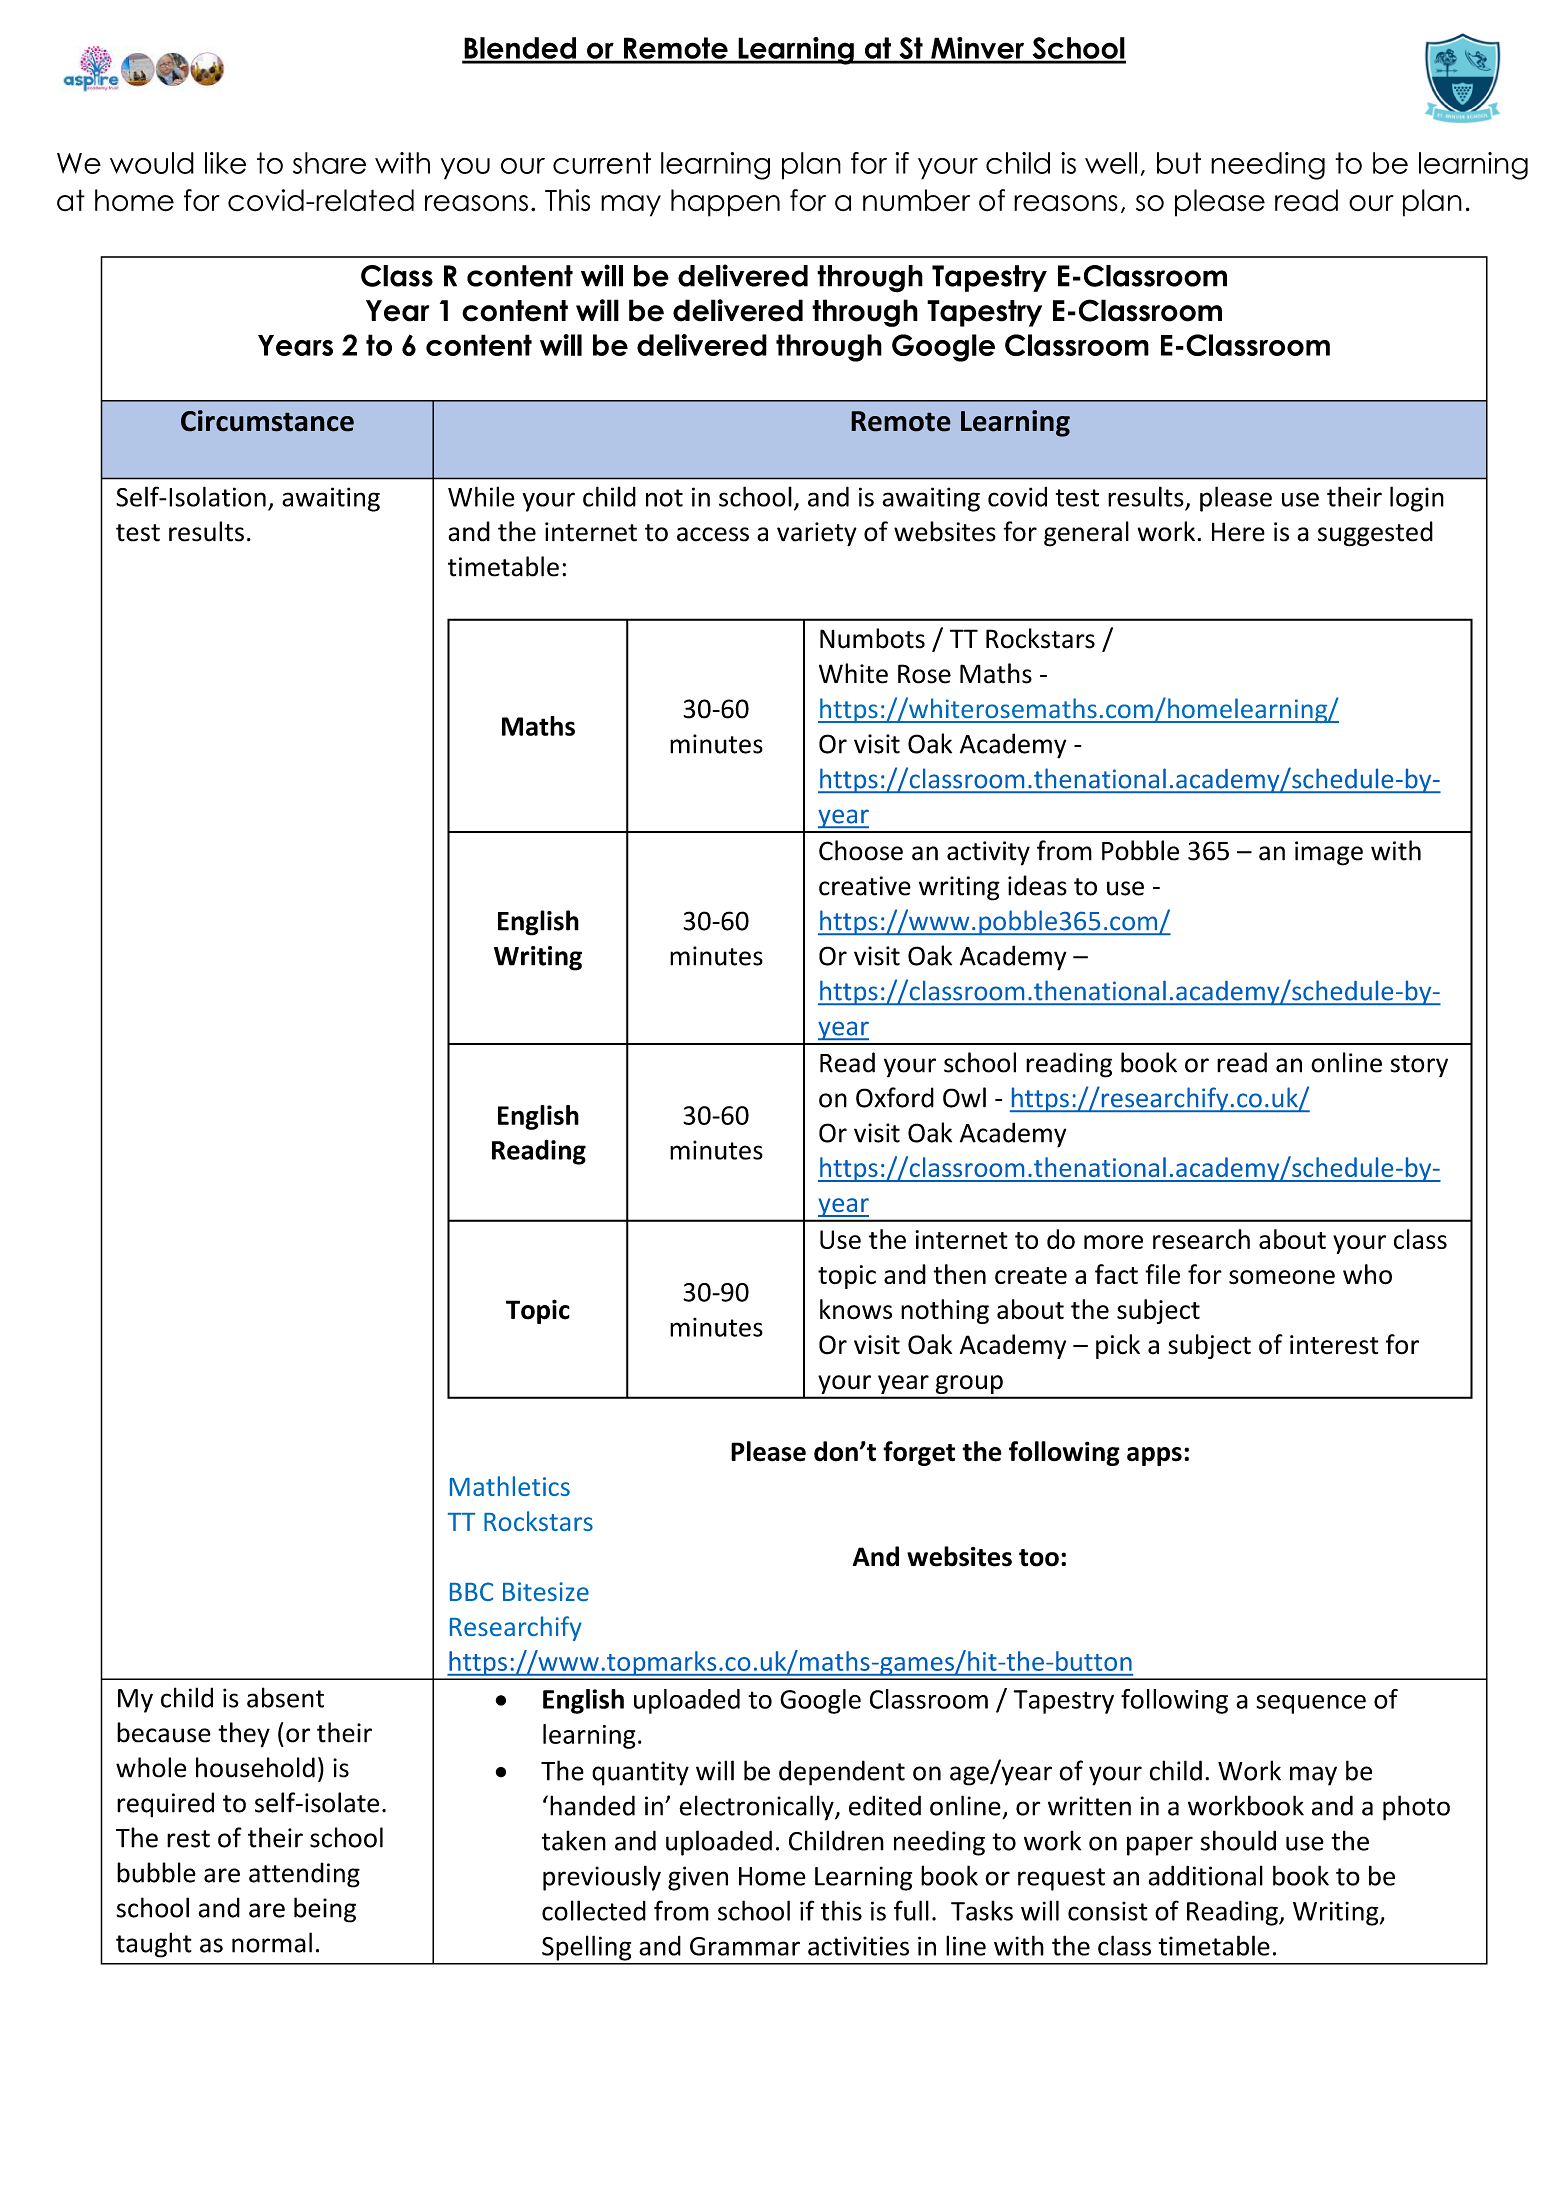  Describe the element at coordinates (817, 534) in the page. I see `variety` at that location.
